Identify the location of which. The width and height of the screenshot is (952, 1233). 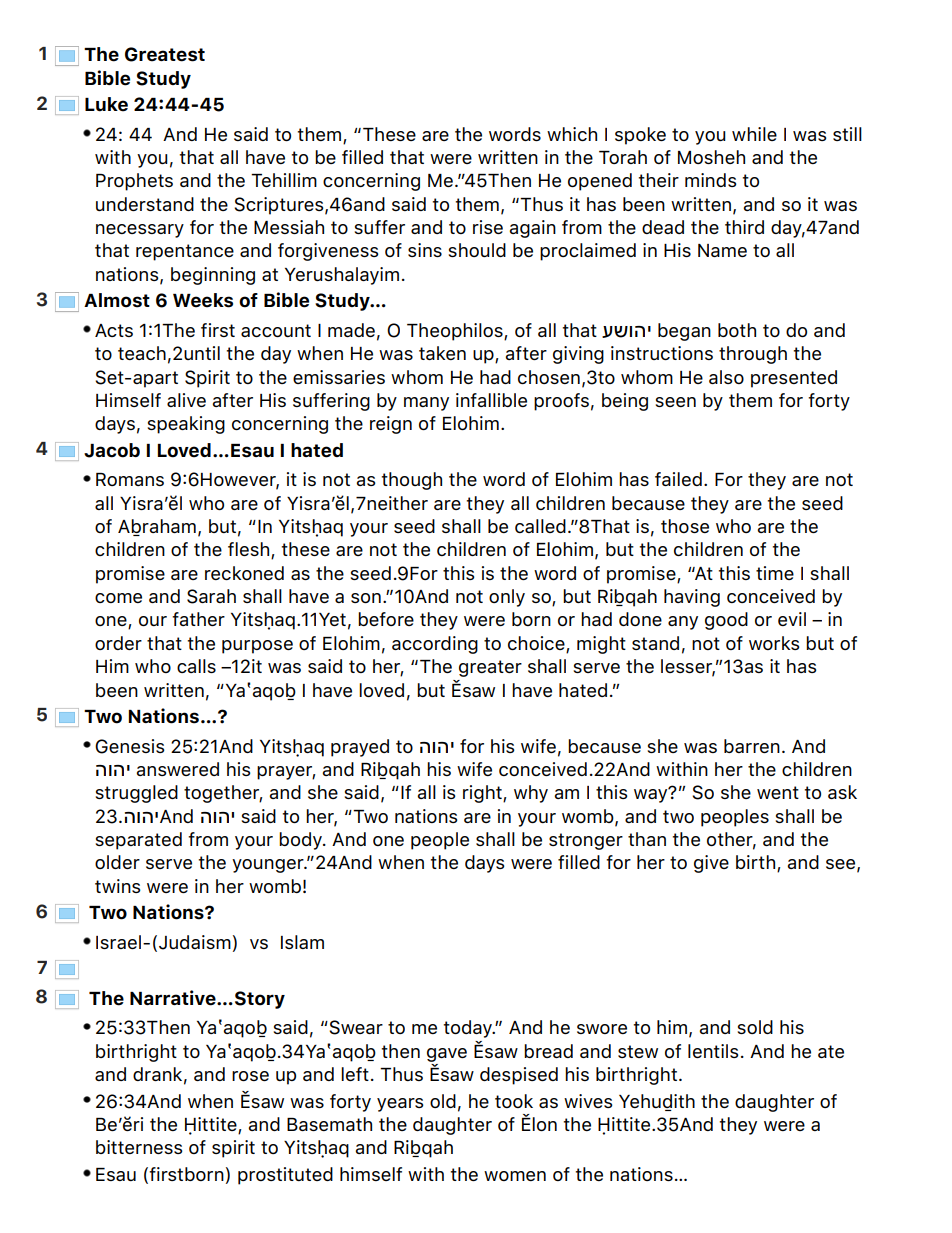
(572, 134).
